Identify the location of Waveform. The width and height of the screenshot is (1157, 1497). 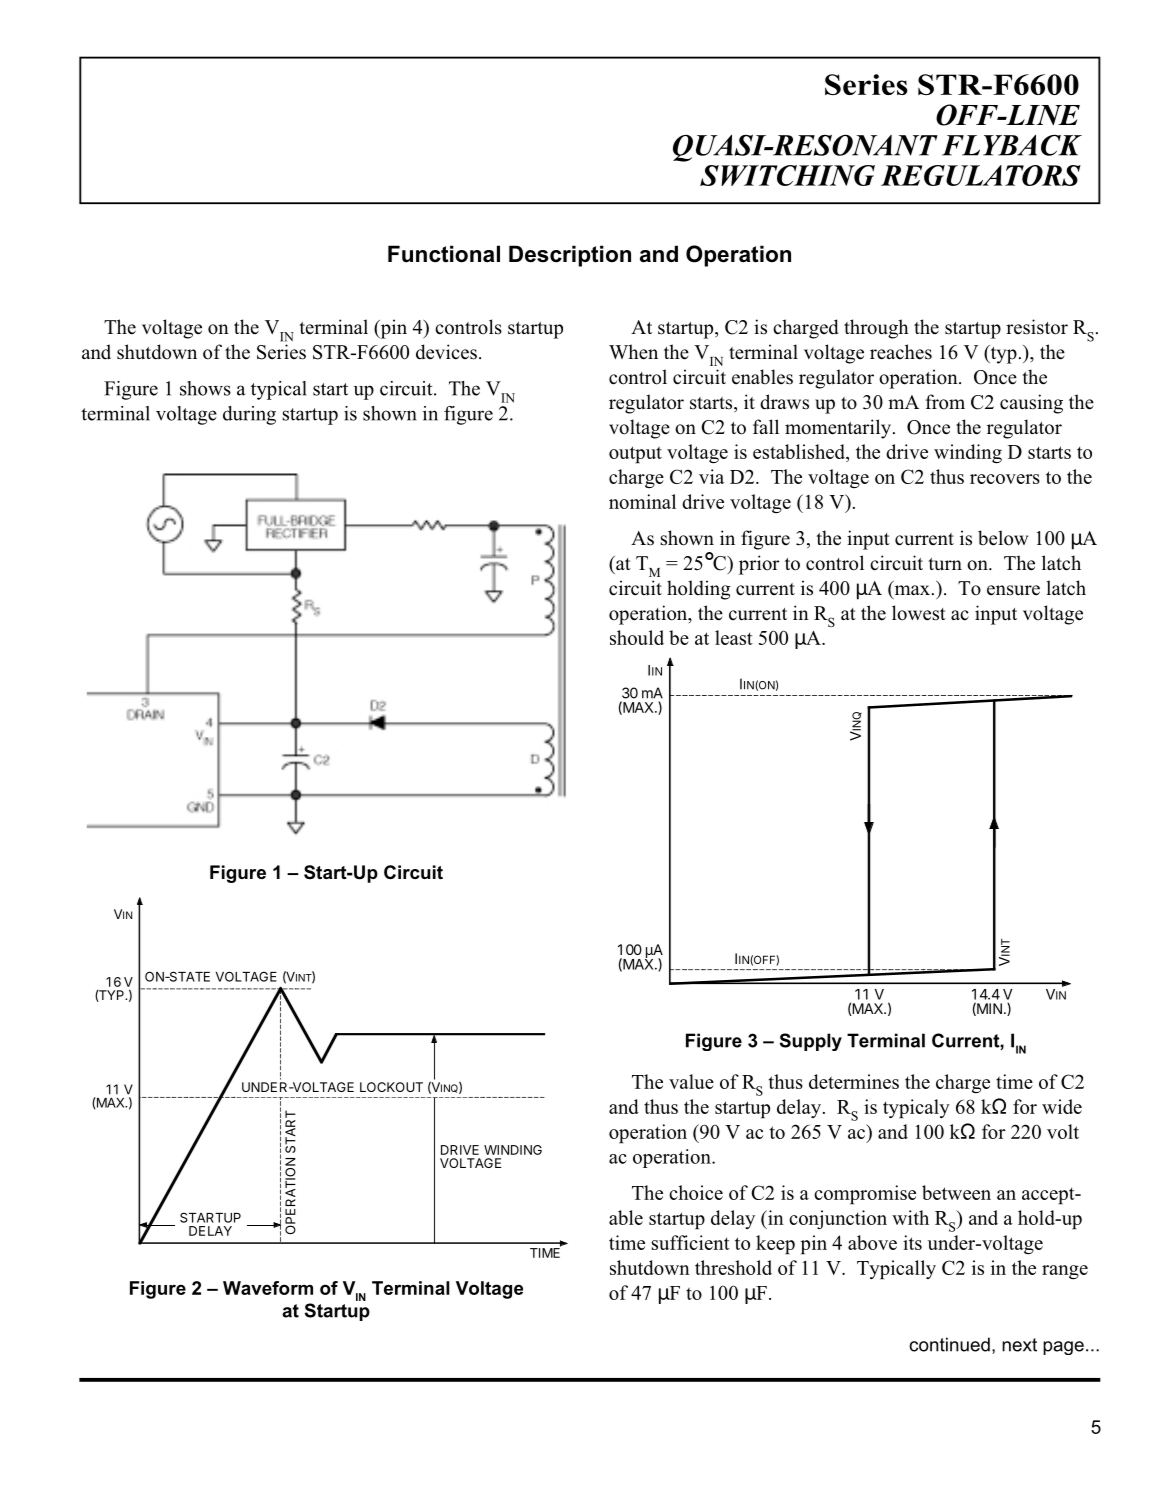
(268, 1288).
